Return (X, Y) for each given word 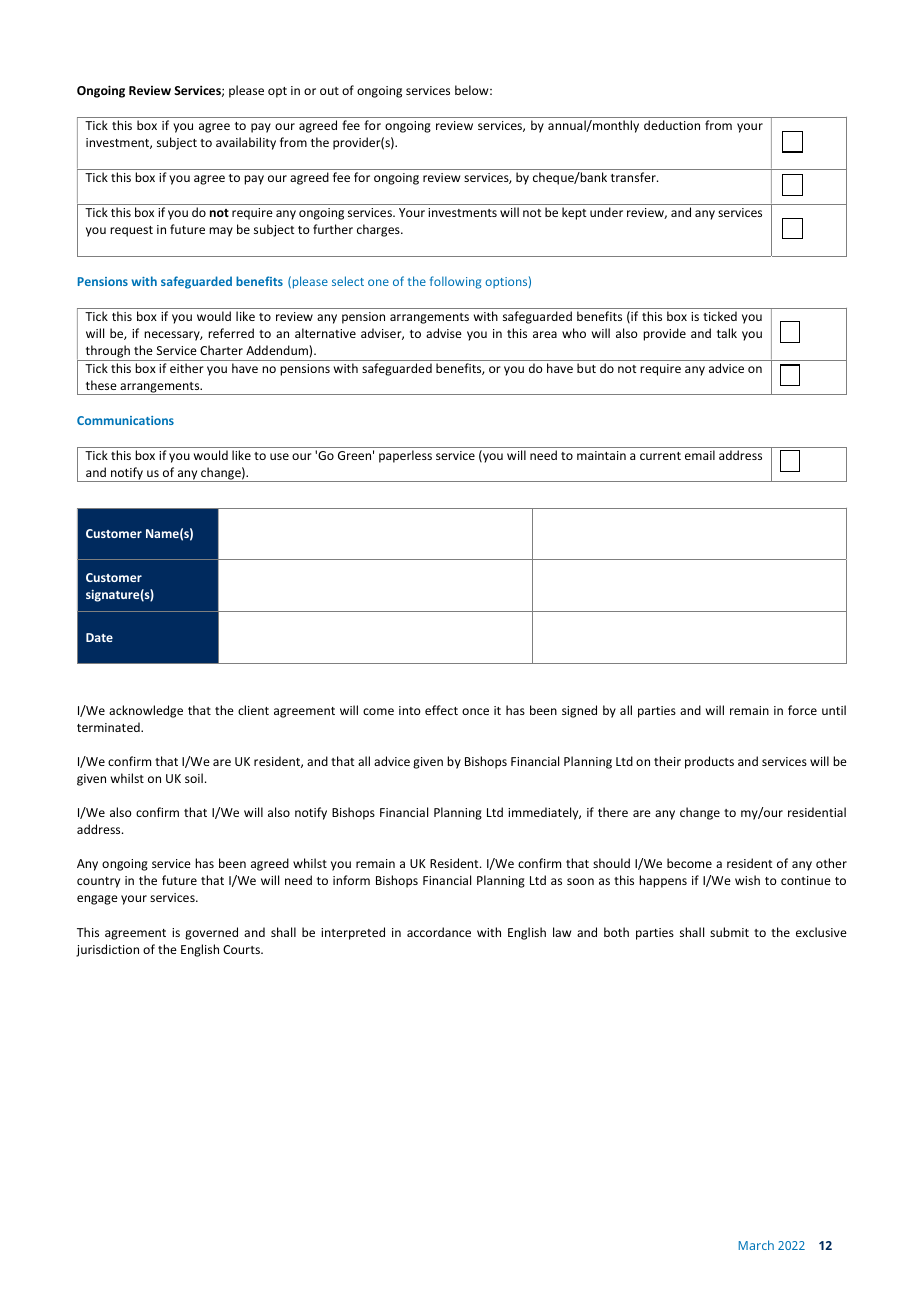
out (329, 91)
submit (729, 932)
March (756, 1245)
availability (246, 143)
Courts (242, 949)
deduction (672, 125)
